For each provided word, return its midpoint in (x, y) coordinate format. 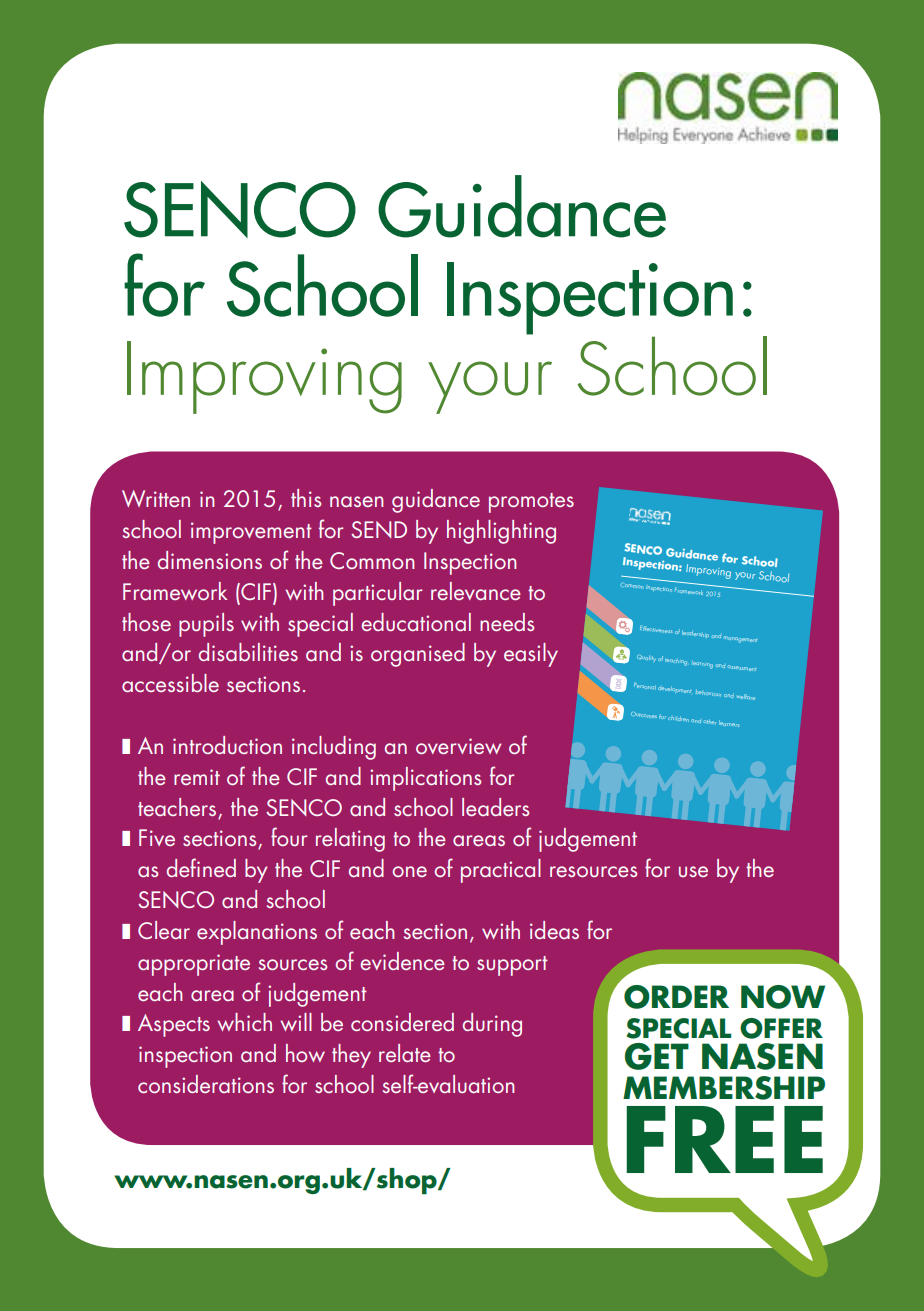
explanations (257, 933)
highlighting (501, 532)
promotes (531, 503)
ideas (554, 930)
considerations (206, 1084)
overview (458, 746)
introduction (227, 745)
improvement (251, 533)
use (693, 871)
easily (531, 655)
